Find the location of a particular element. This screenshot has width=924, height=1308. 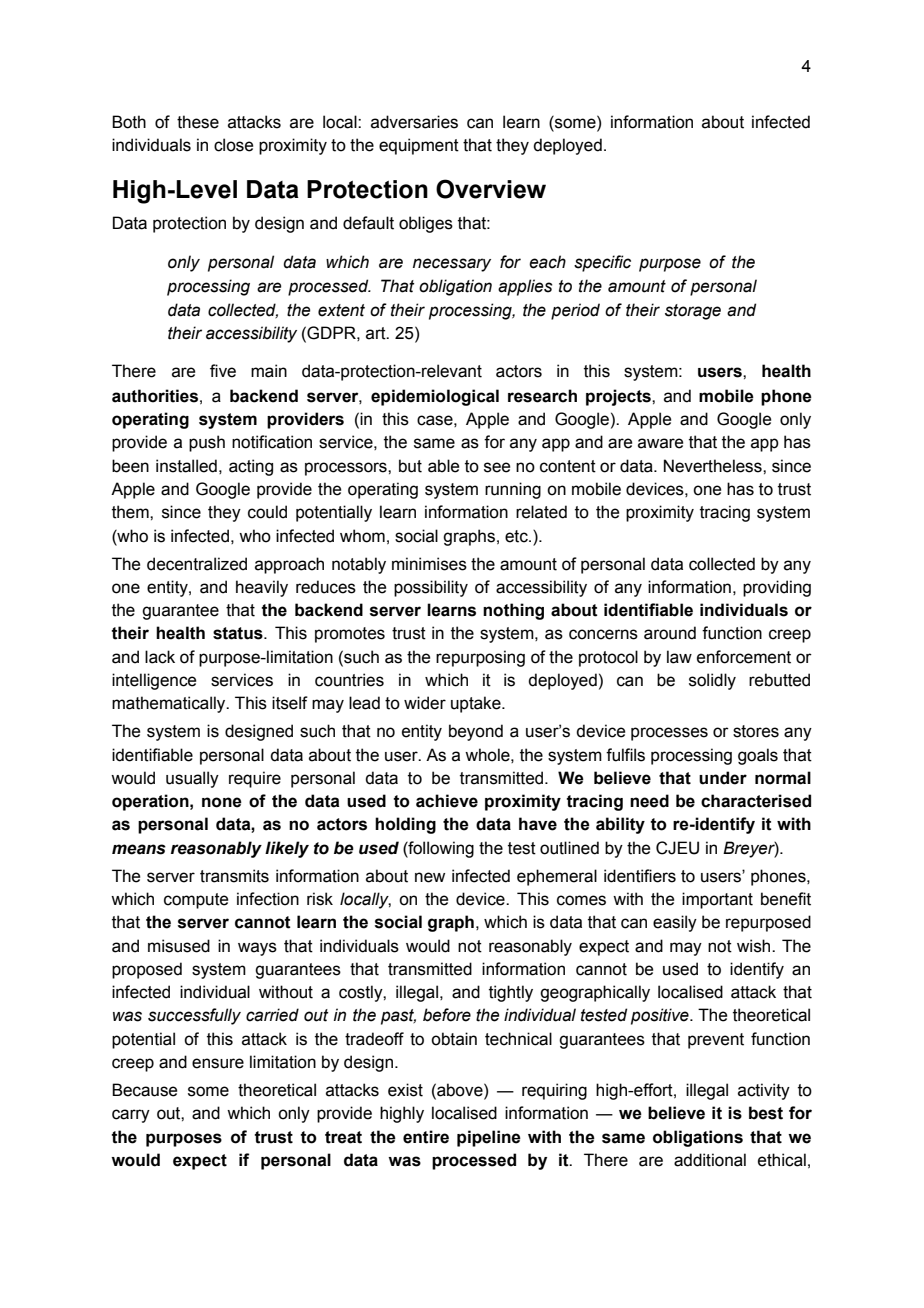

epidemiological is located at coordinates (435, 397).
